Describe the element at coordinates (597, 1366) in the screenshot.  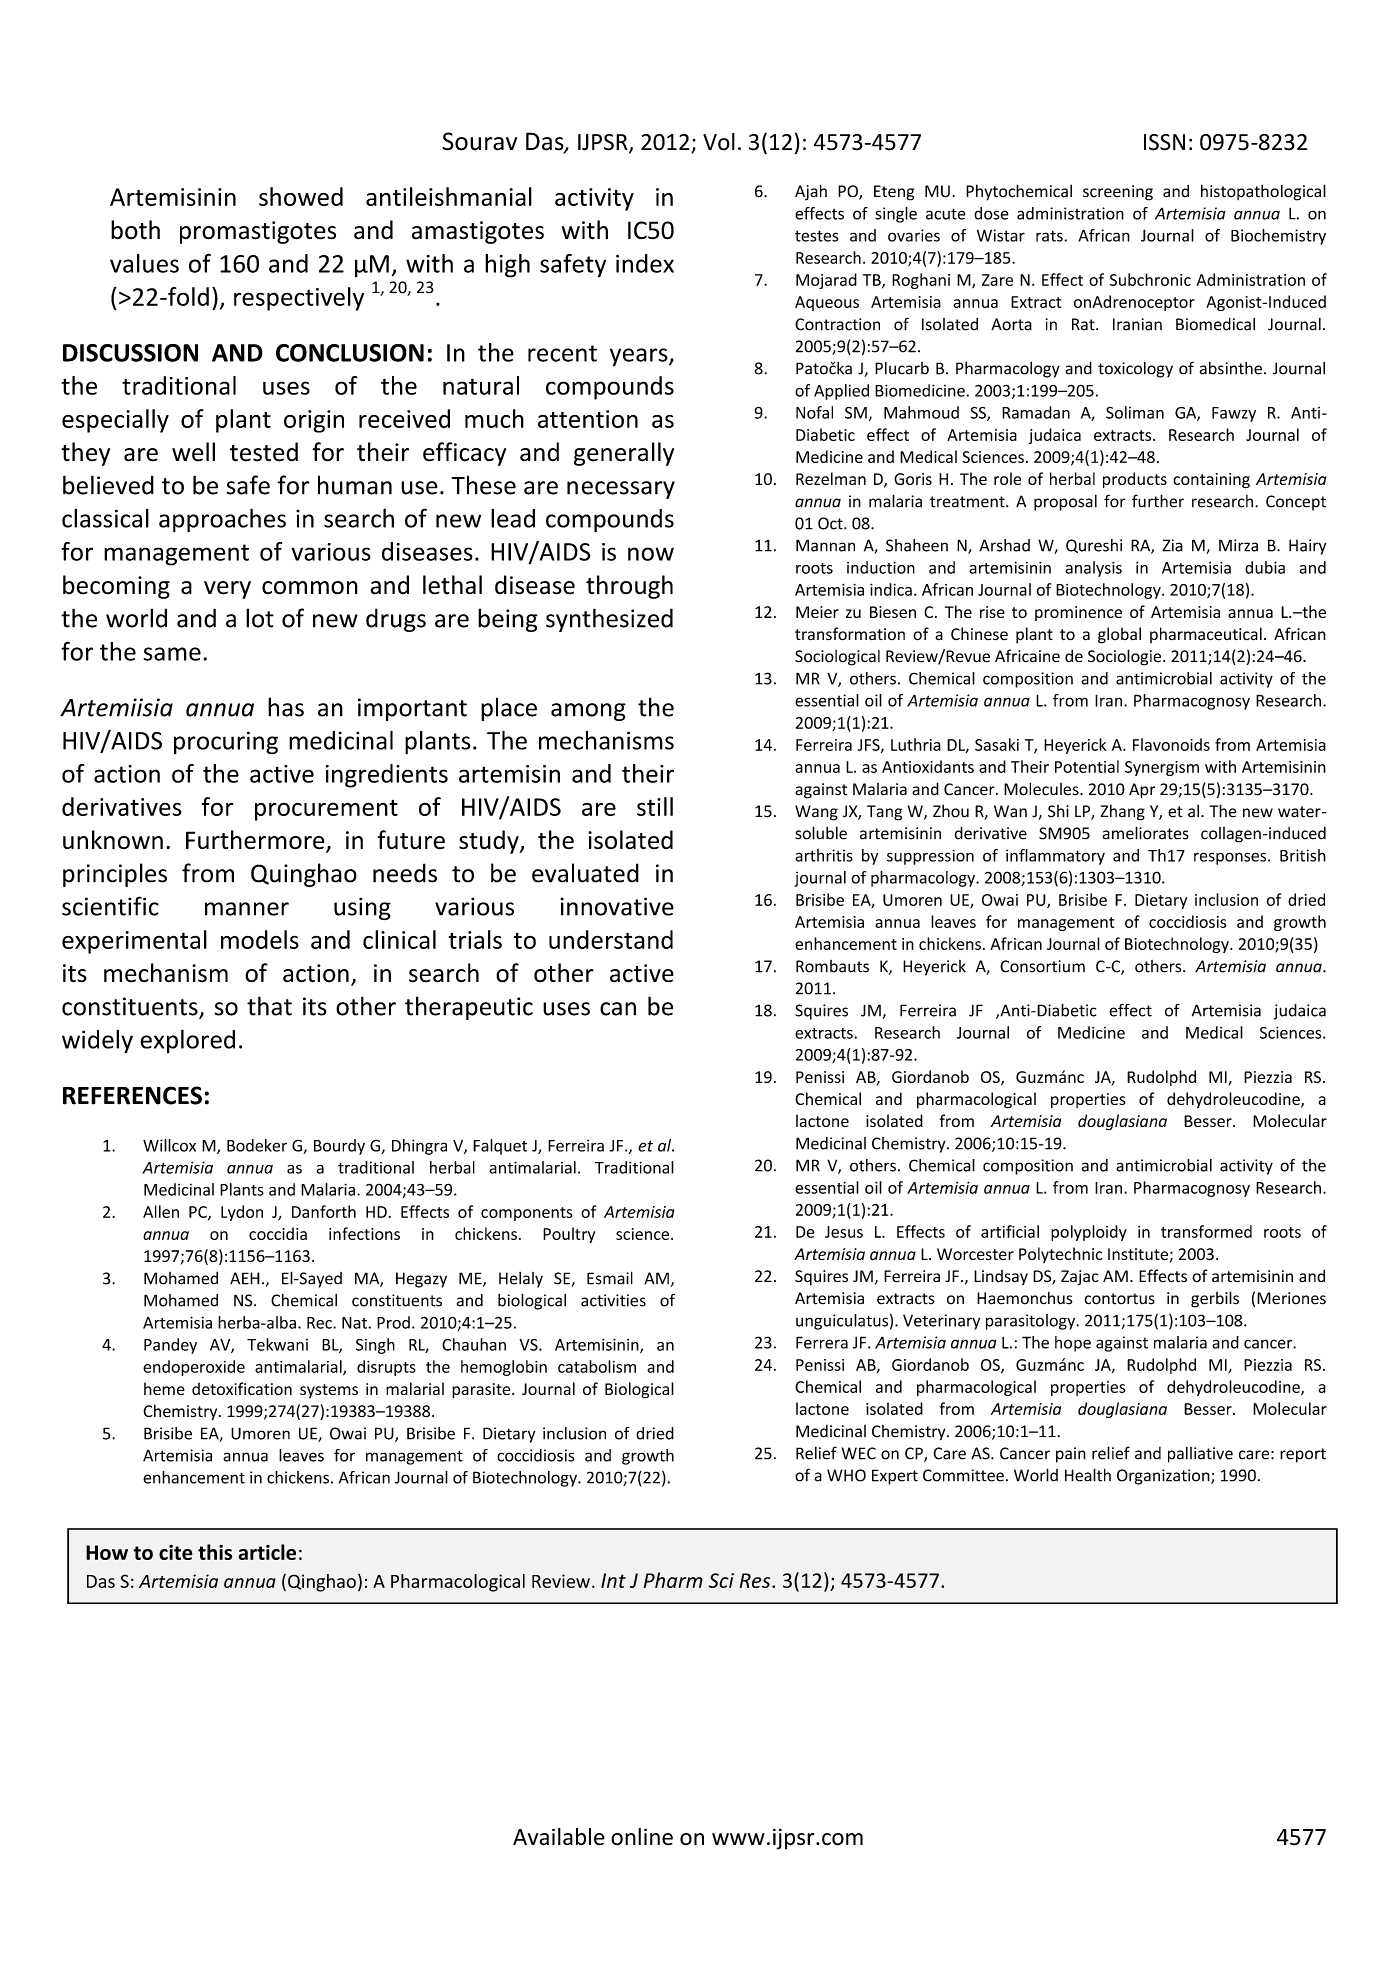
I see `catabolism` at that location.
